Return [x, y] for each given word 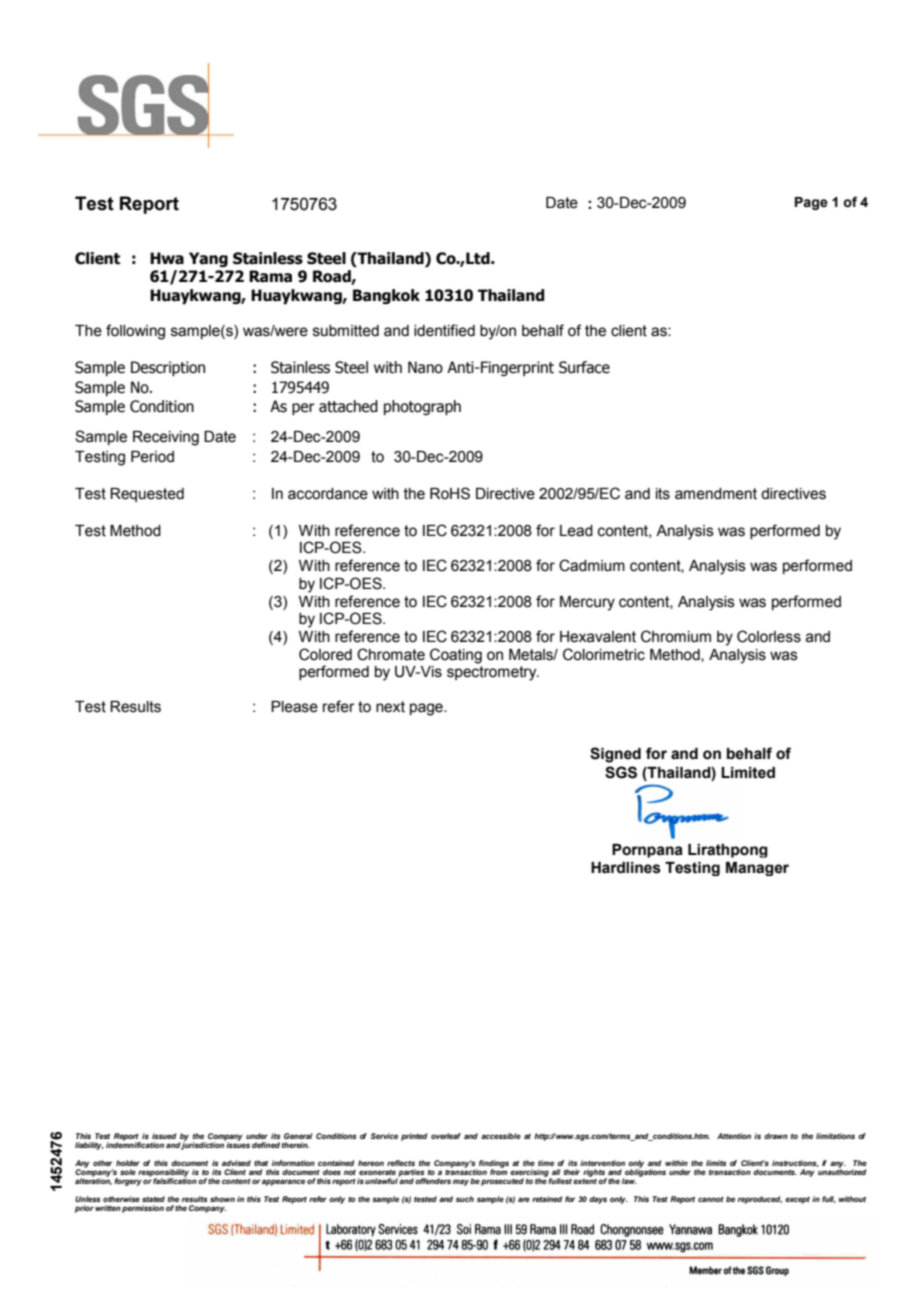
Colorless [769, 636]
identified [444, 330]
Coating [456, 656]
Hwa [167, 258]
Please [294, 707]
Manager [757, 869]
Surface [584, 367]
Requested [147, 495]
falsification [175, 1180]
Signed [615, 755]
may [461, 1182]
